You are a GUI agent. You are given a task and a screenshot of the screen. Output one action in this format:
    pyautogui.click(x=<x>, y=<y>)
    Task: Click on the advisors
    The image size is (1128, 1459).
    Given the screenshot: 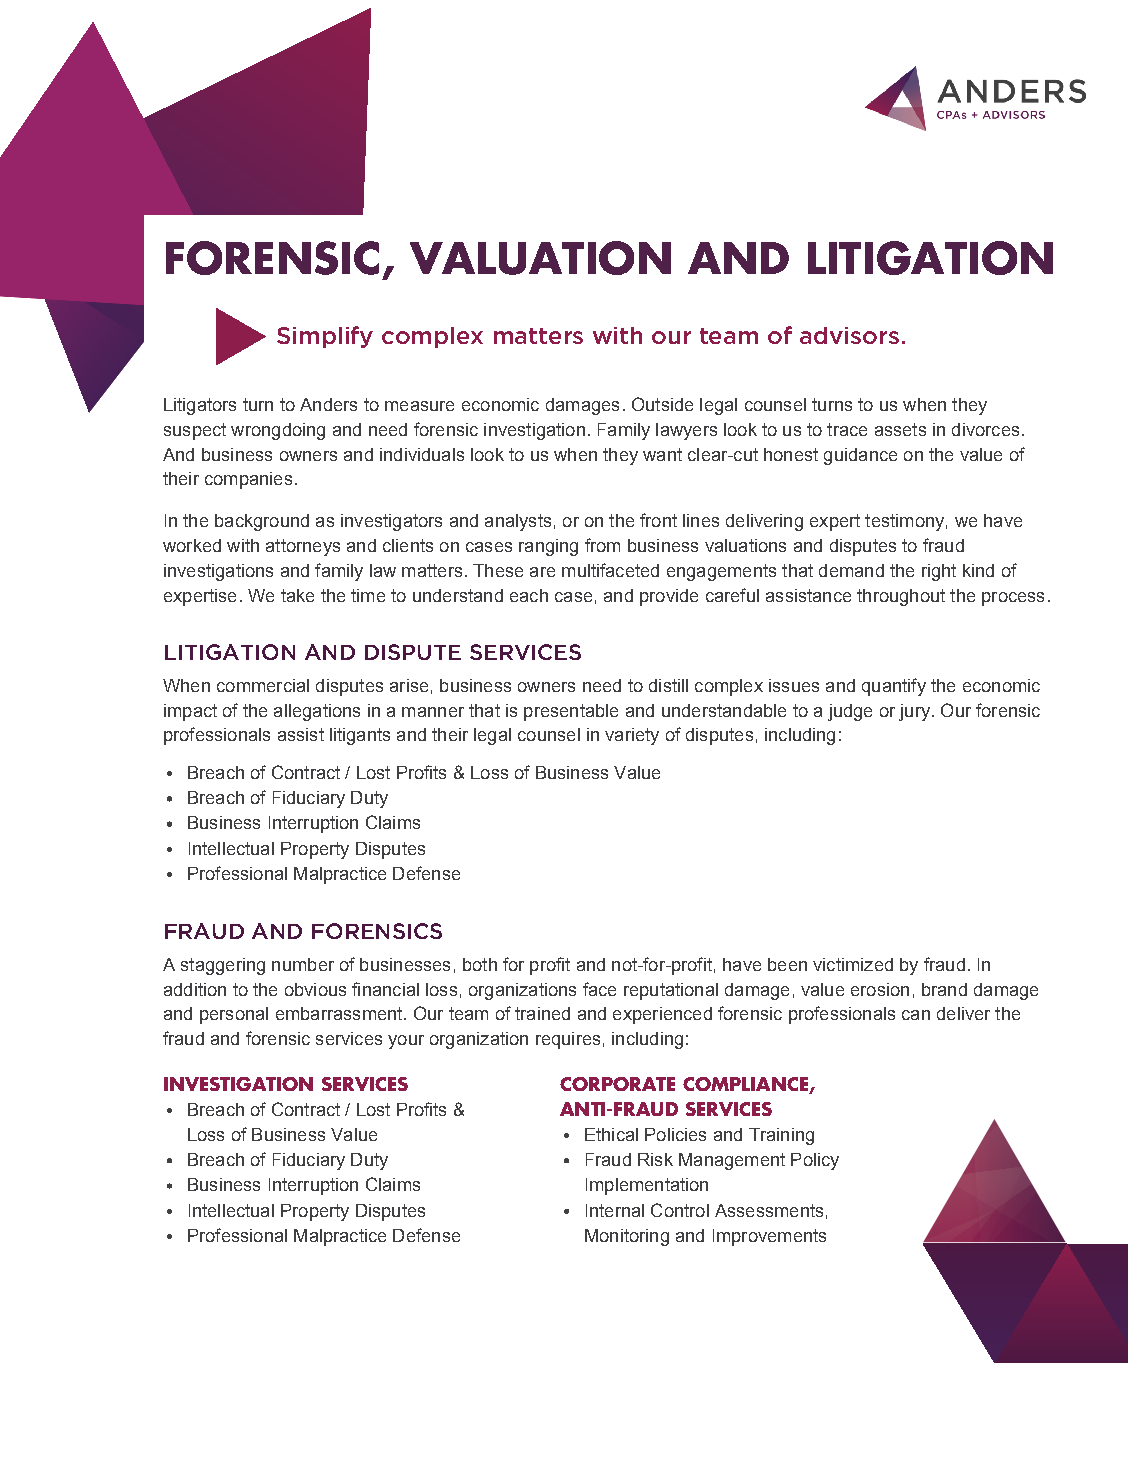 What is the action you would take?
    pyautogui.click(x=849, y=335)
